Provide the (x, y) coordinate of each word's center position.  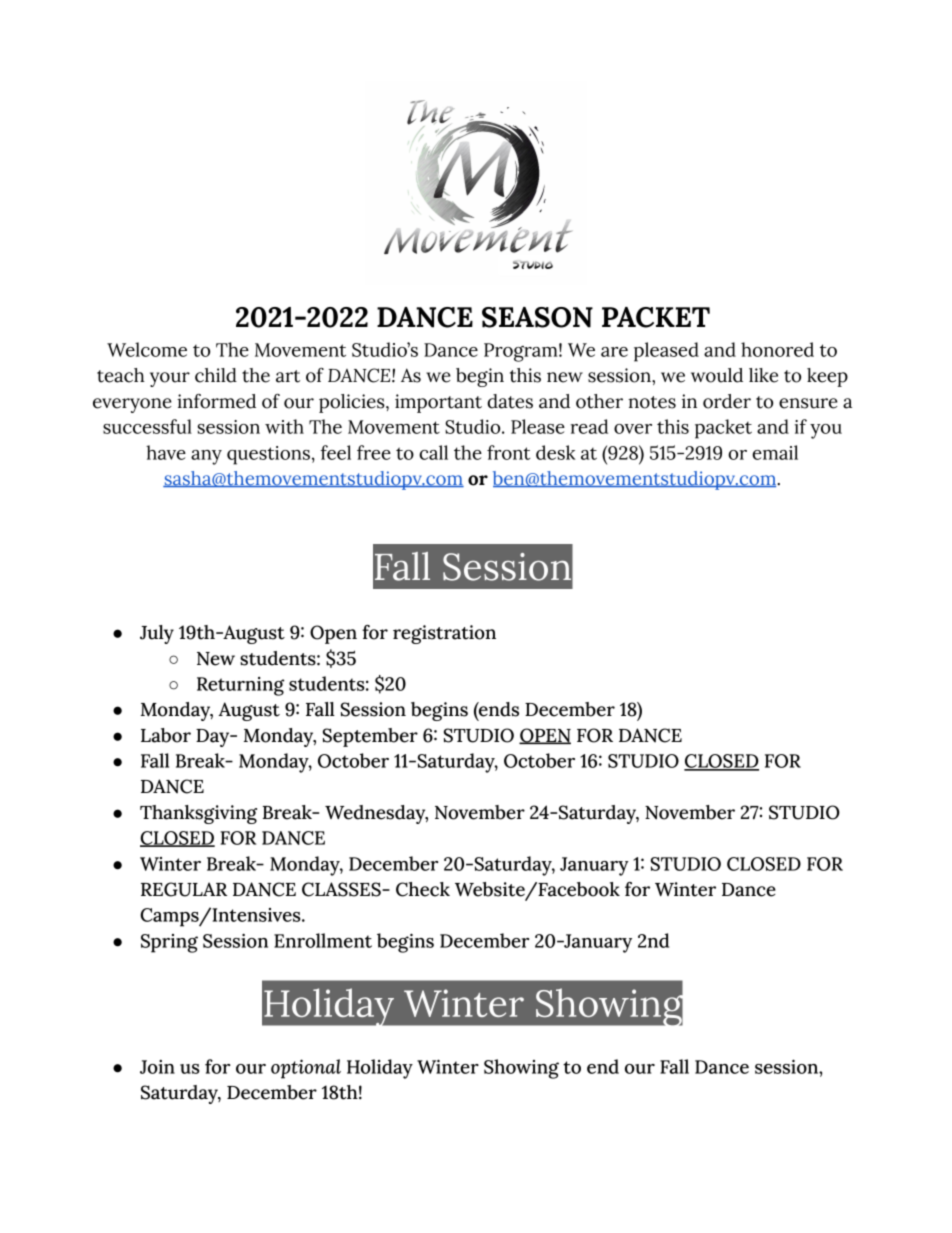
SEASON (537, 317)
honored (777, 349)
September (370, 737)
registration (444, 634)
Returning (241, 686)
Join (157, 1067)
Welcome (147, 349)
